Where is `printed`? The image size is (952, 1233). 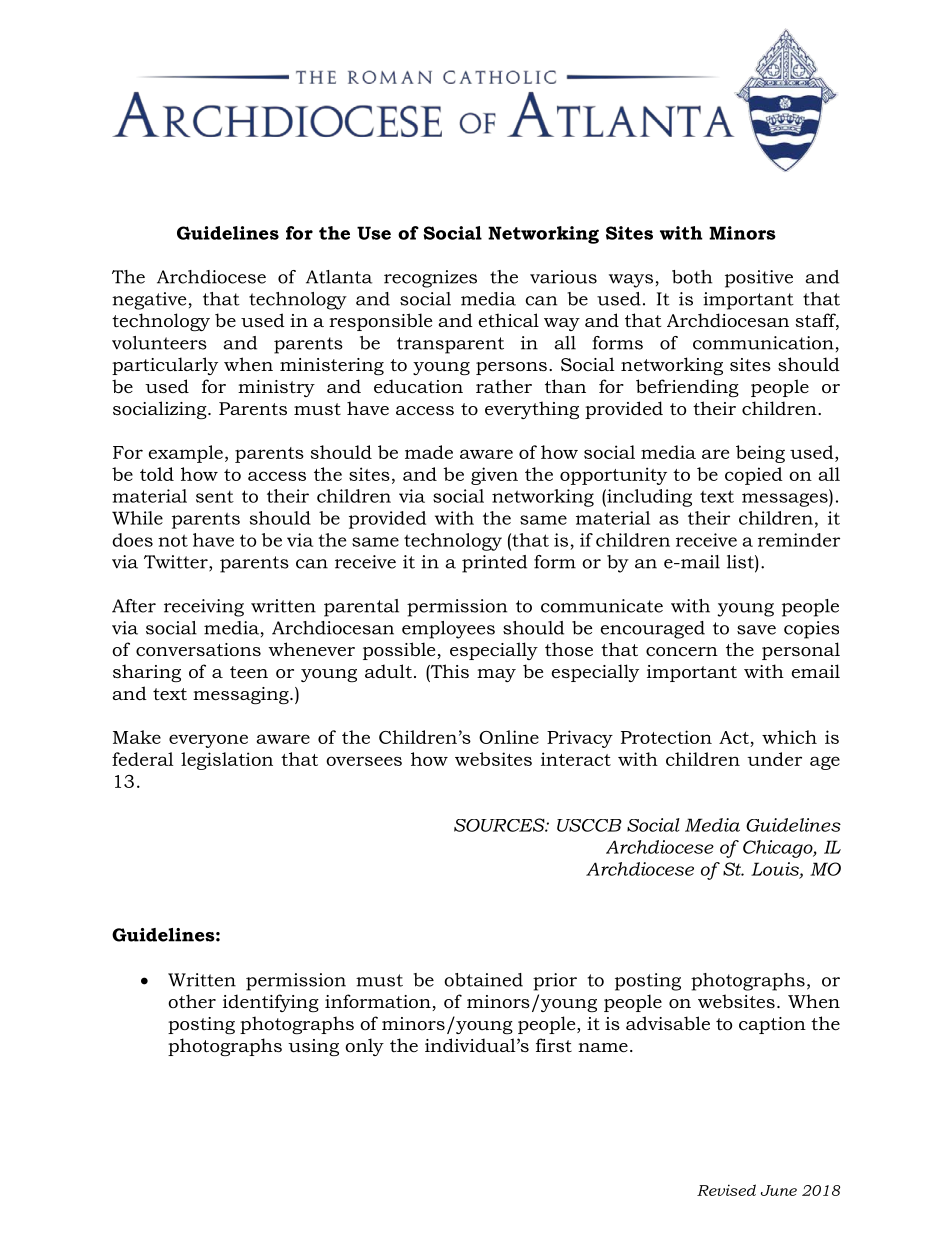 printed is located at coordinates (494, 564).
